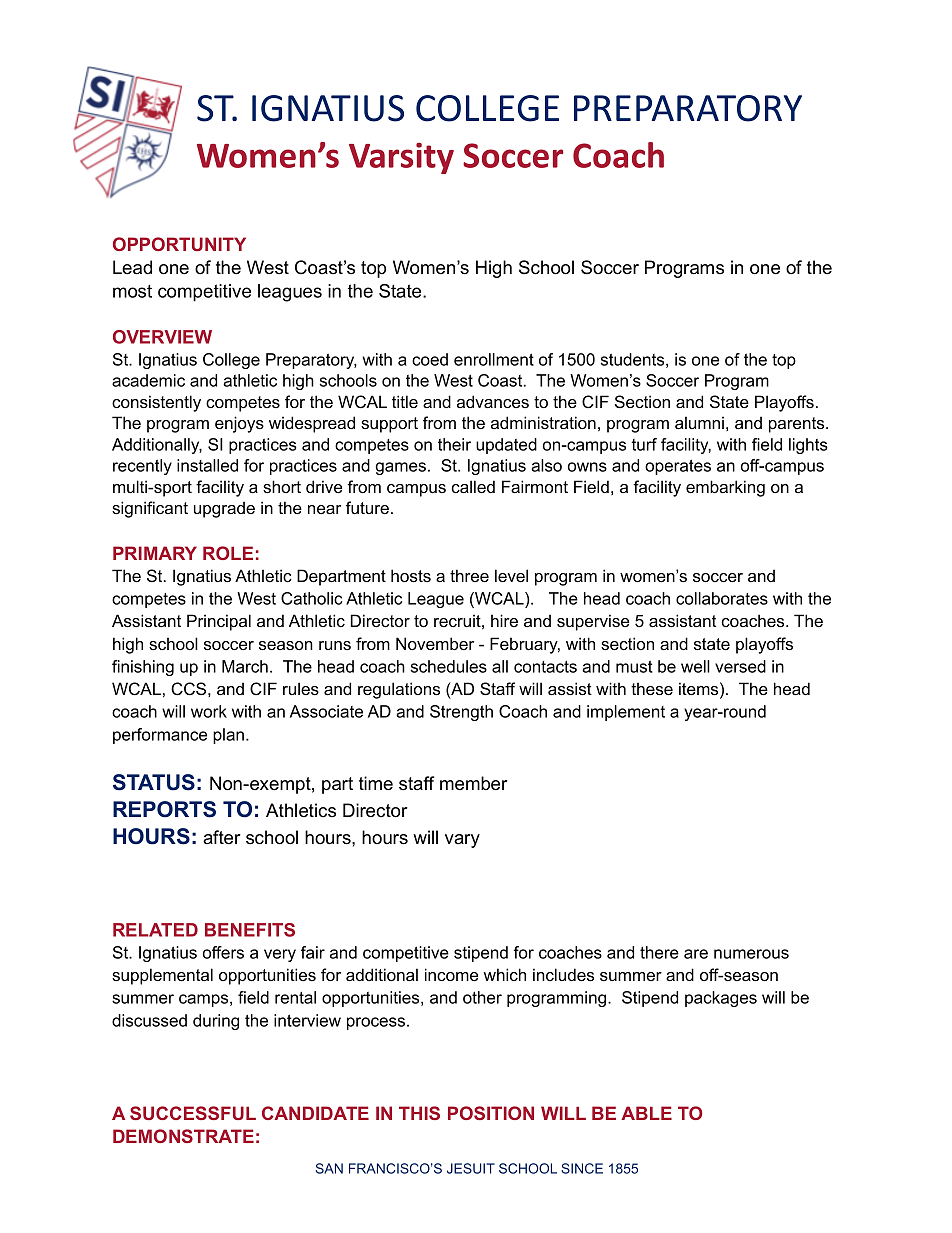 This screenshot has width=952, height=1233. What do you see at coordinates (626, 713) in the screenshot?
I see `implement` at bounding box center [626, 713].
